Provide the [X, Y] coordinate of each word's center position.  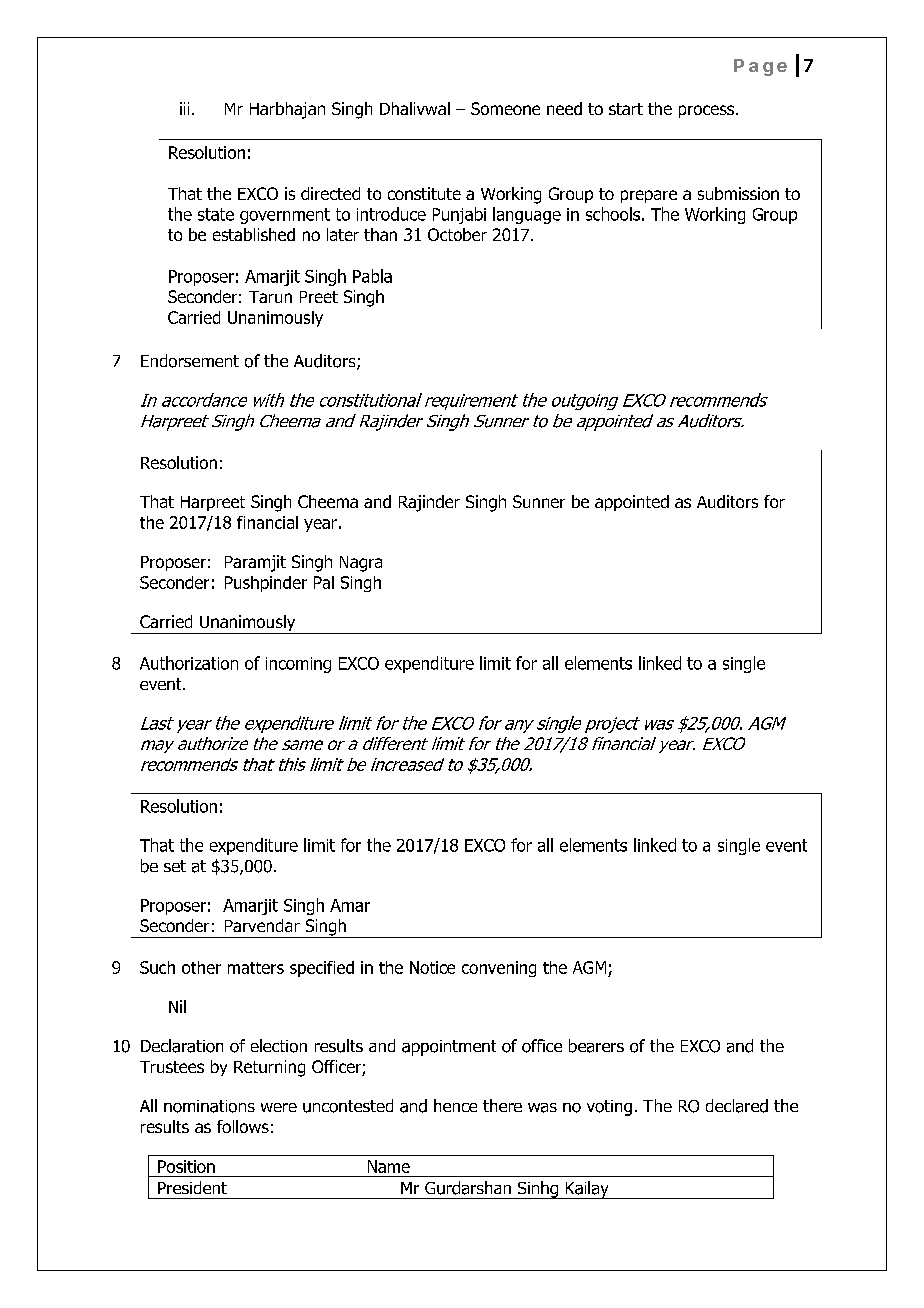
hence [455, 1105]
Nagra [361, 564]
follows [243, 1126]
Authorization [189, 663]
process [708, 111]
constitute [424, 193]
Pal [324, 582]
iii [184, 108]
